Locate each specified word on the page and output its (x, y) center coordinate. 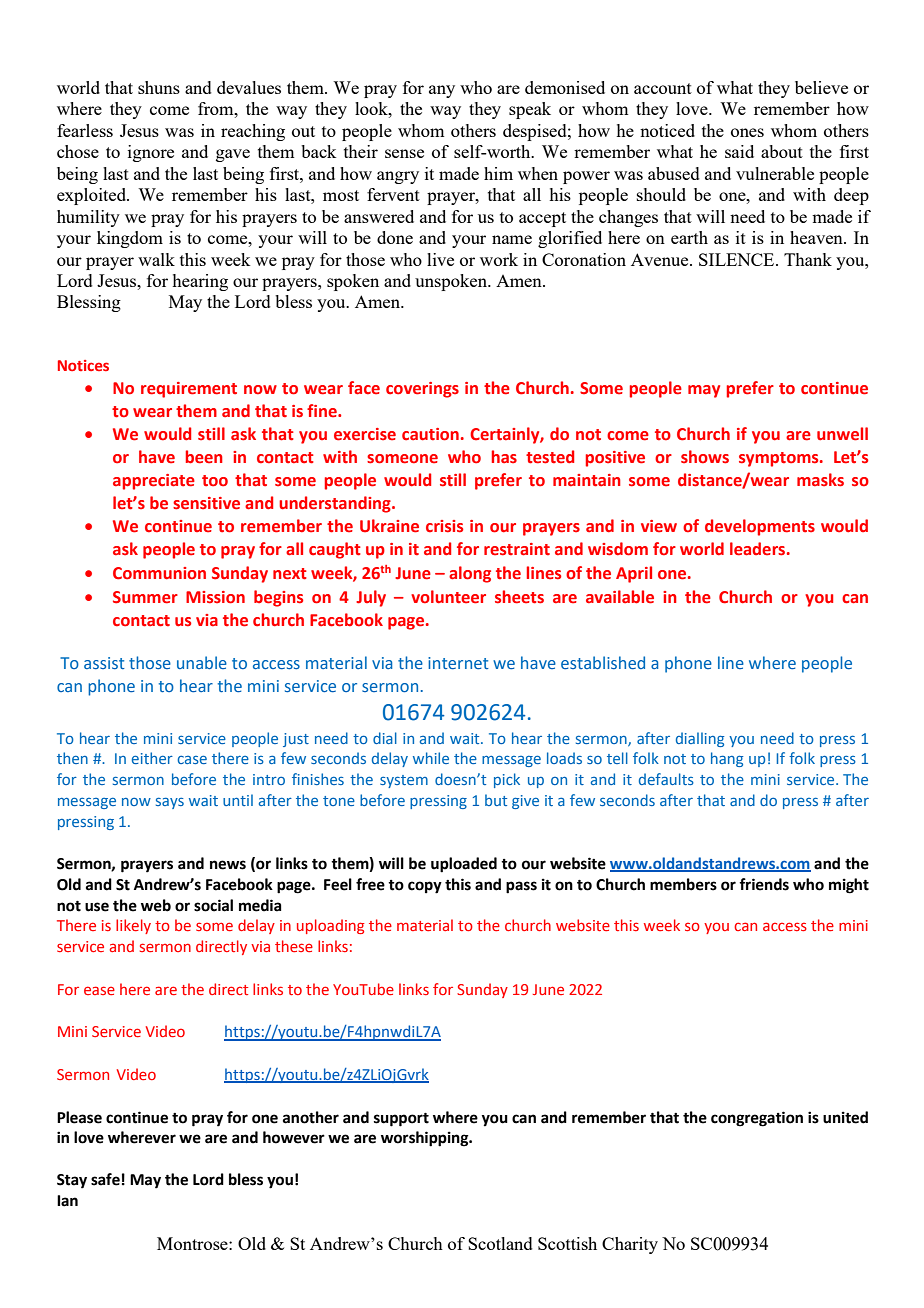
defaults (666, 779)
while (431, 758)
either (152, 758)
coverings (422, 390)
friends (764, 884)
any (442, 91)
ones (747, 132)
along (470, 574)
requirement (189, 390)
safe (105, 1179)
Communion (159, 573)
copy (425, 887)
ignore (151, 153)
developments (760, 527)
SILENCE (738, 259)
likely (133, 926)
